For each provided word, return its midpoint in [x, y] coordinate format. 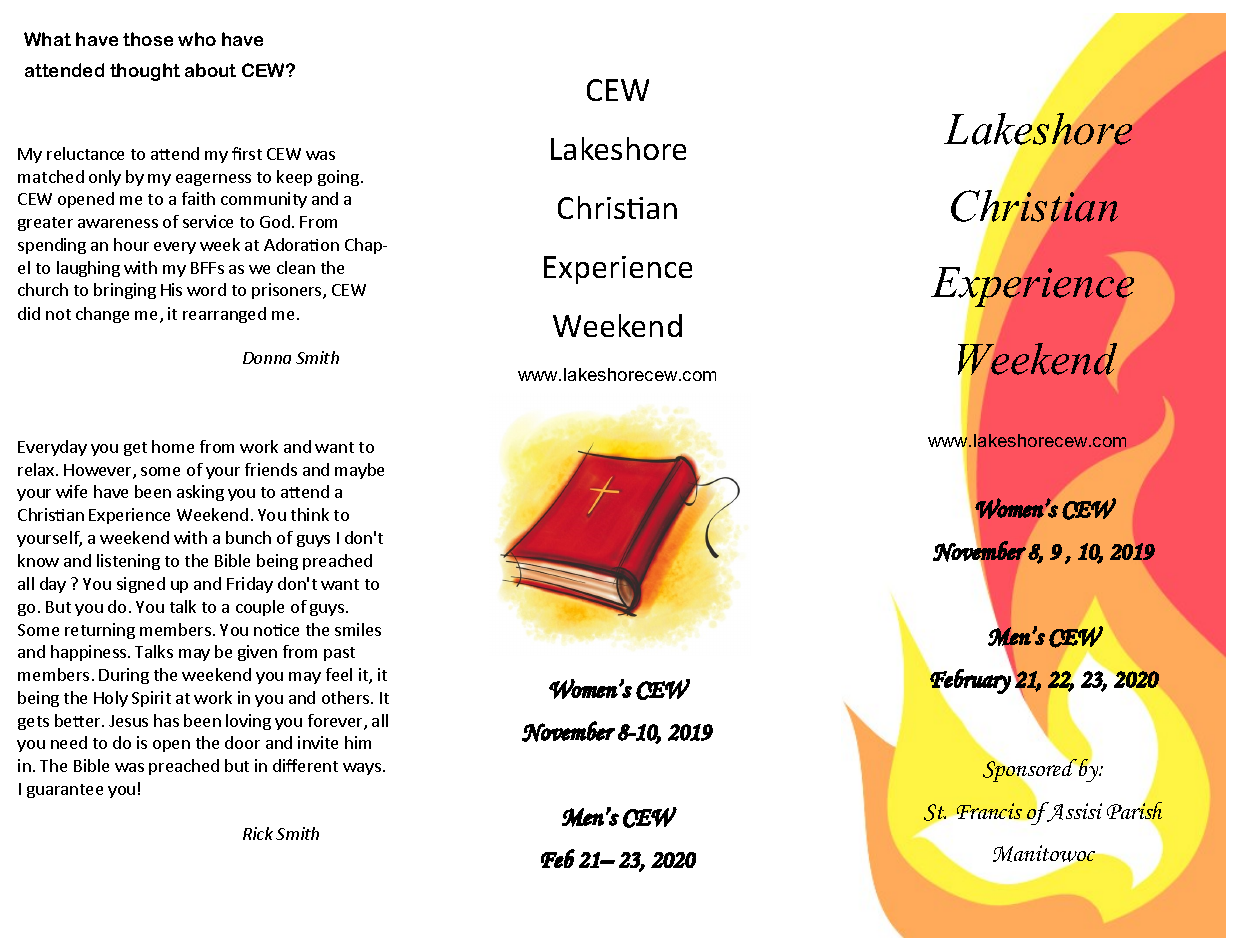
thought [145, 72]
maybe [359, 471]
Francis [989, 811]
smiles [358, 629]
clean [296, 267]
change [102, 315]
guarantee [65, 791]
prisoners [288, 291]
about [210, 70]
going [338, 178]
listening [128, 562]
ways [362, 769]
